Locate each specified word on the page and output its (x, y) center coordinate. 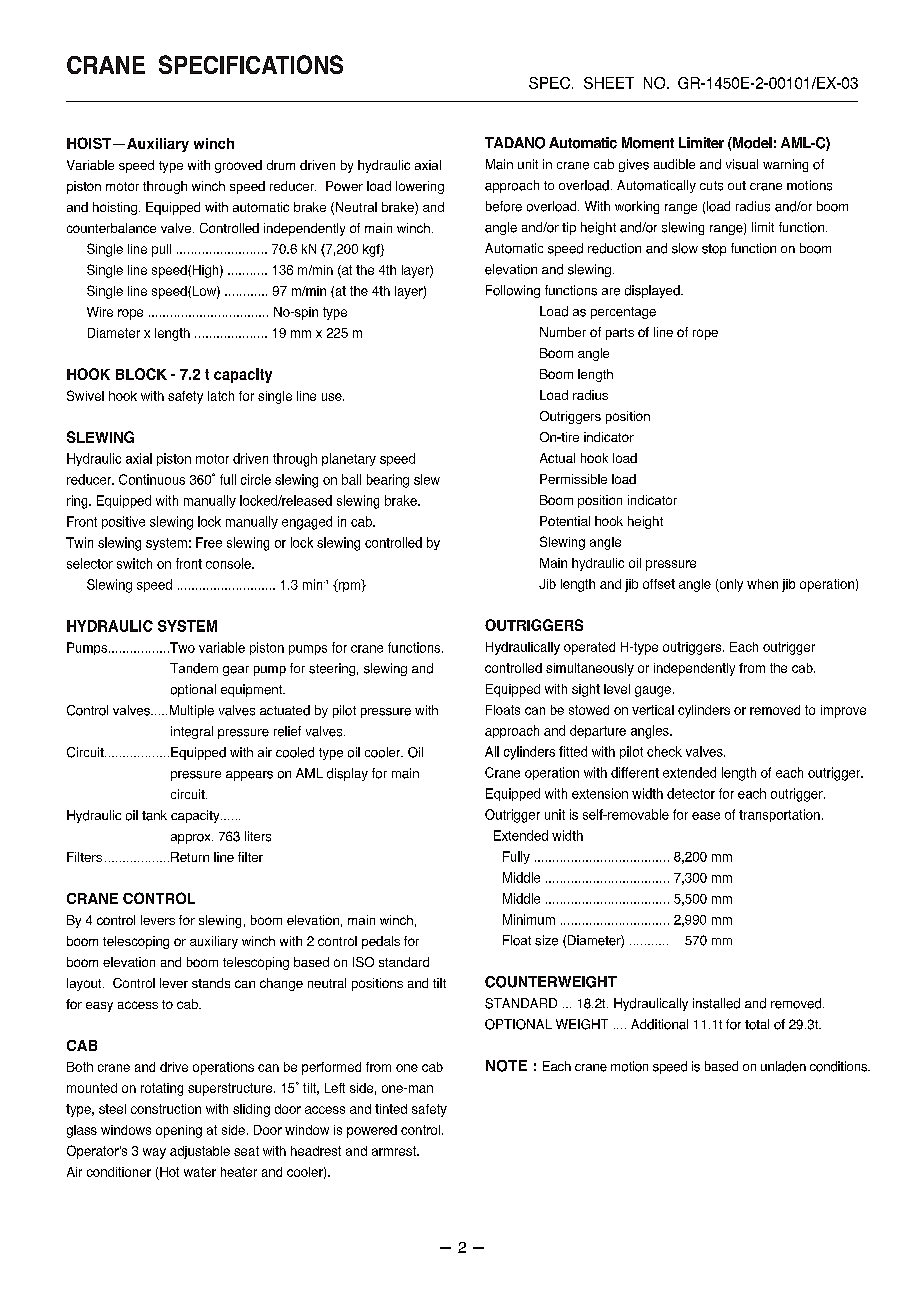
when (762, 584)
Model (751, 143)
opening (179, 1131)
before (504, 206)
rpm (350, 585)
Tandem (194, 668)
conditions (840, 1066)
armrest (395, 1151)
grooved (238, 166)
